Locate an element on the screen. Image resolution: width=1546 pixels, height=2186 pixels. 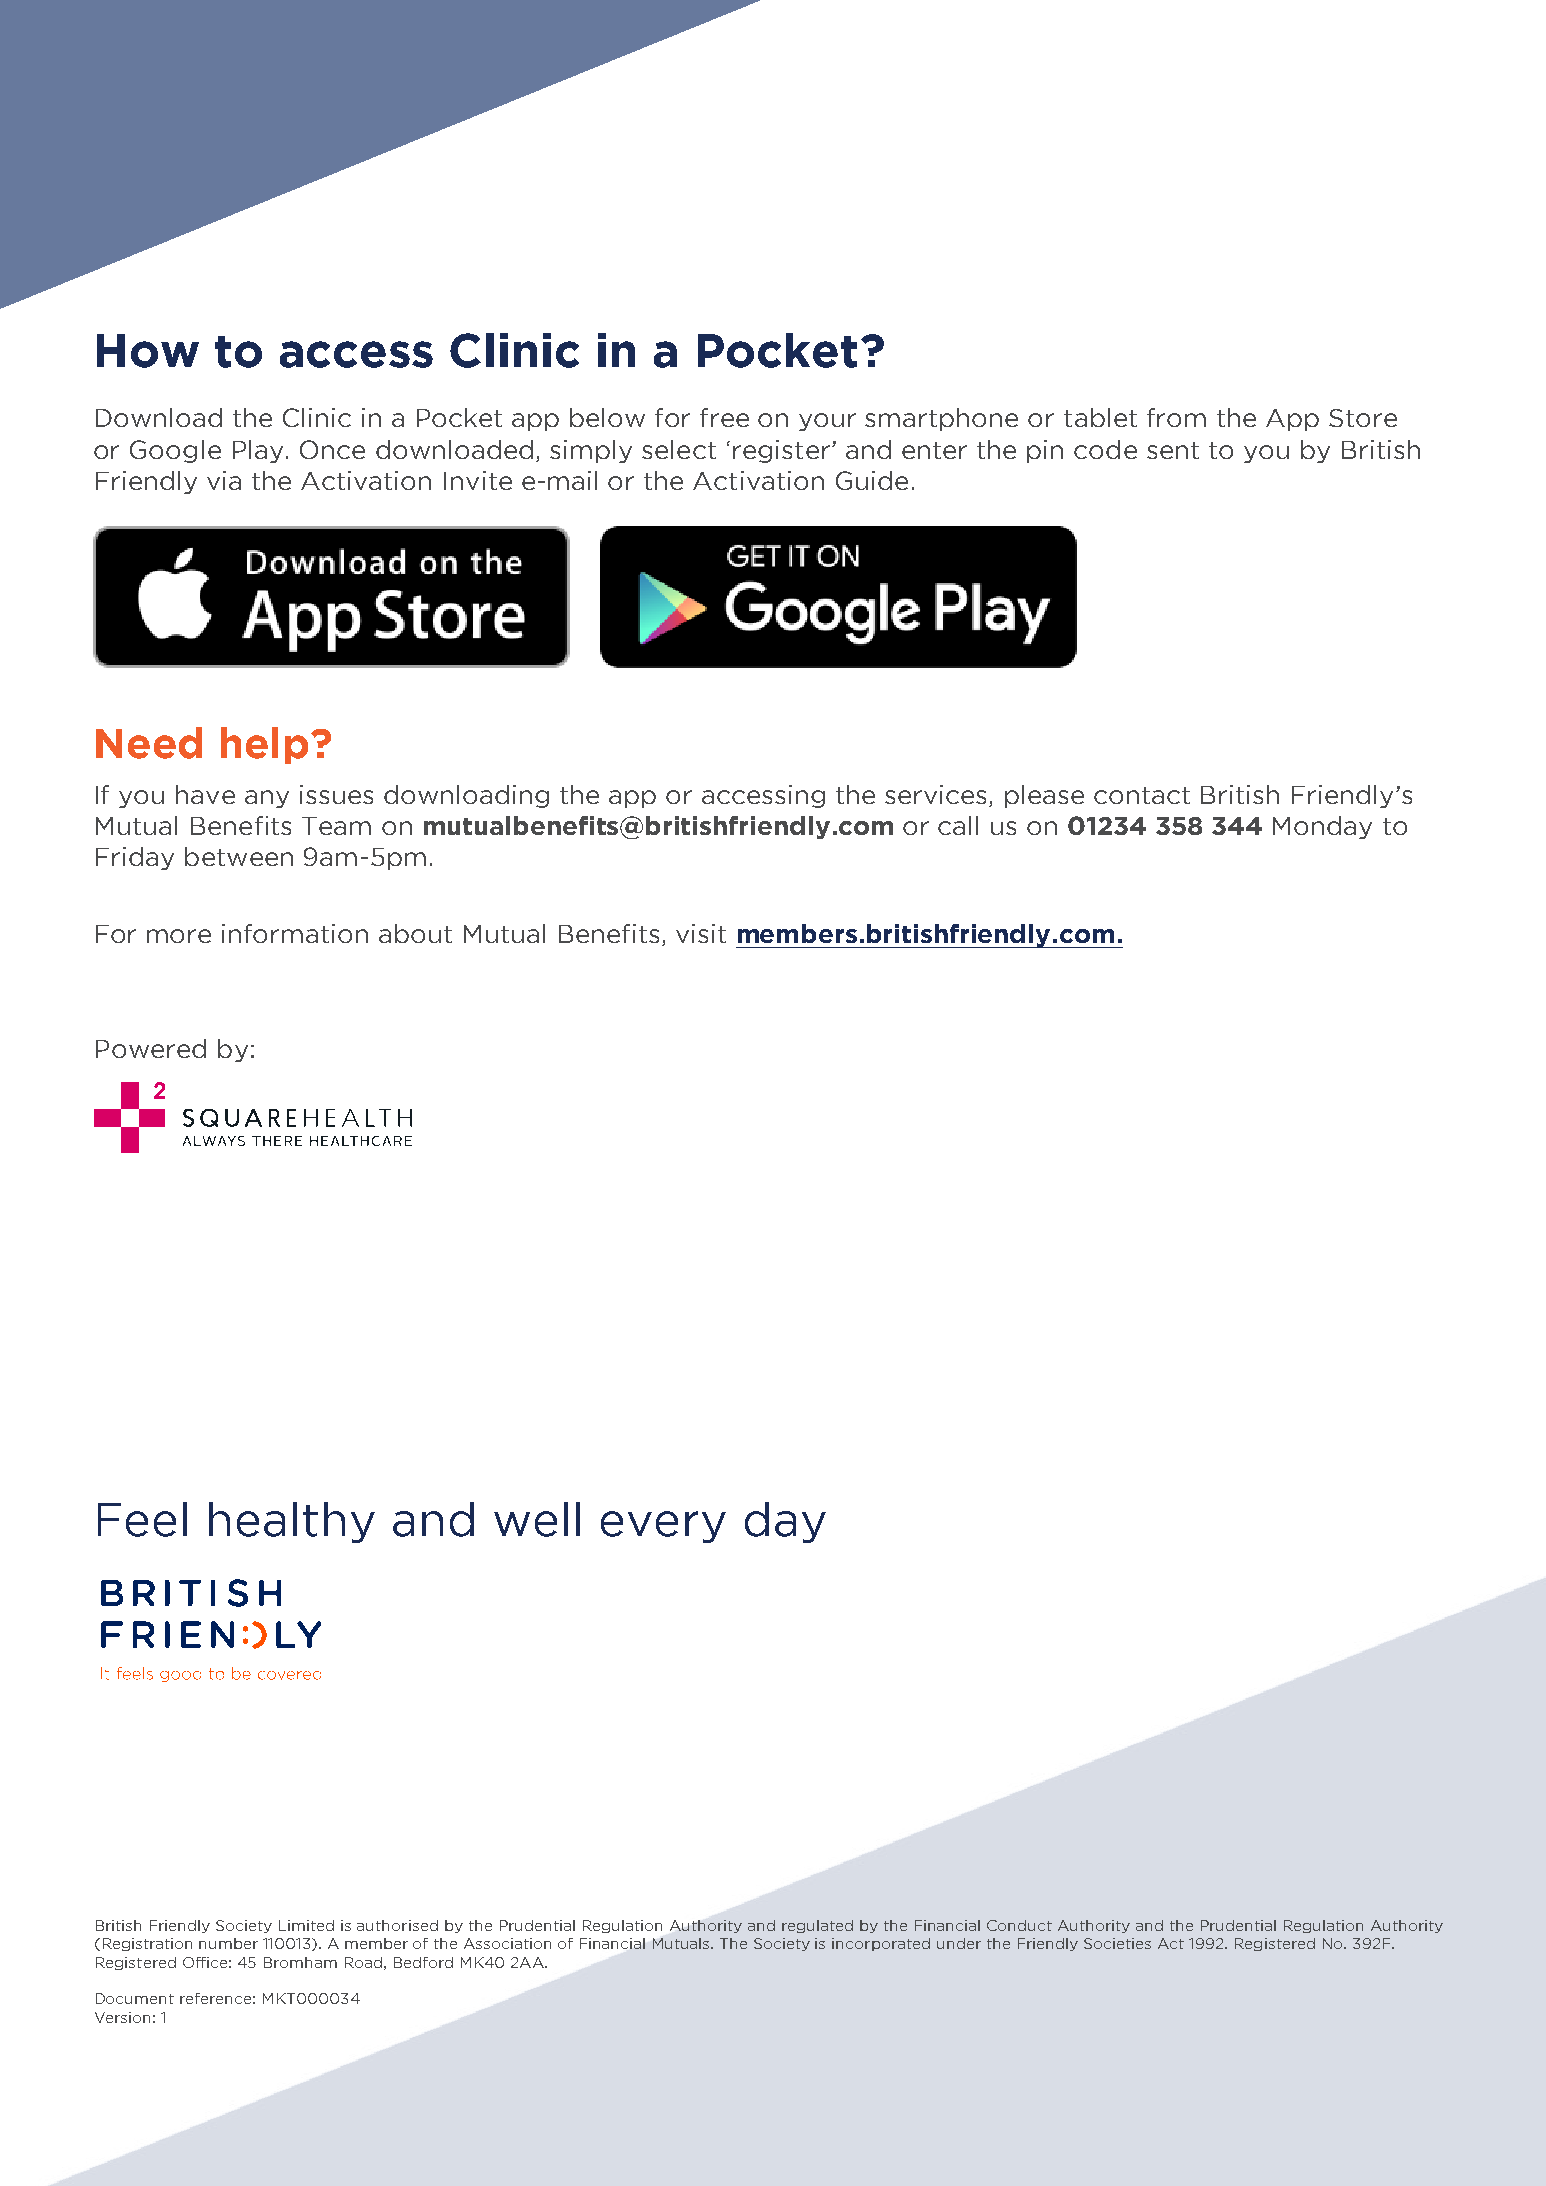
Monday is located at coordinates (1322, 827).
